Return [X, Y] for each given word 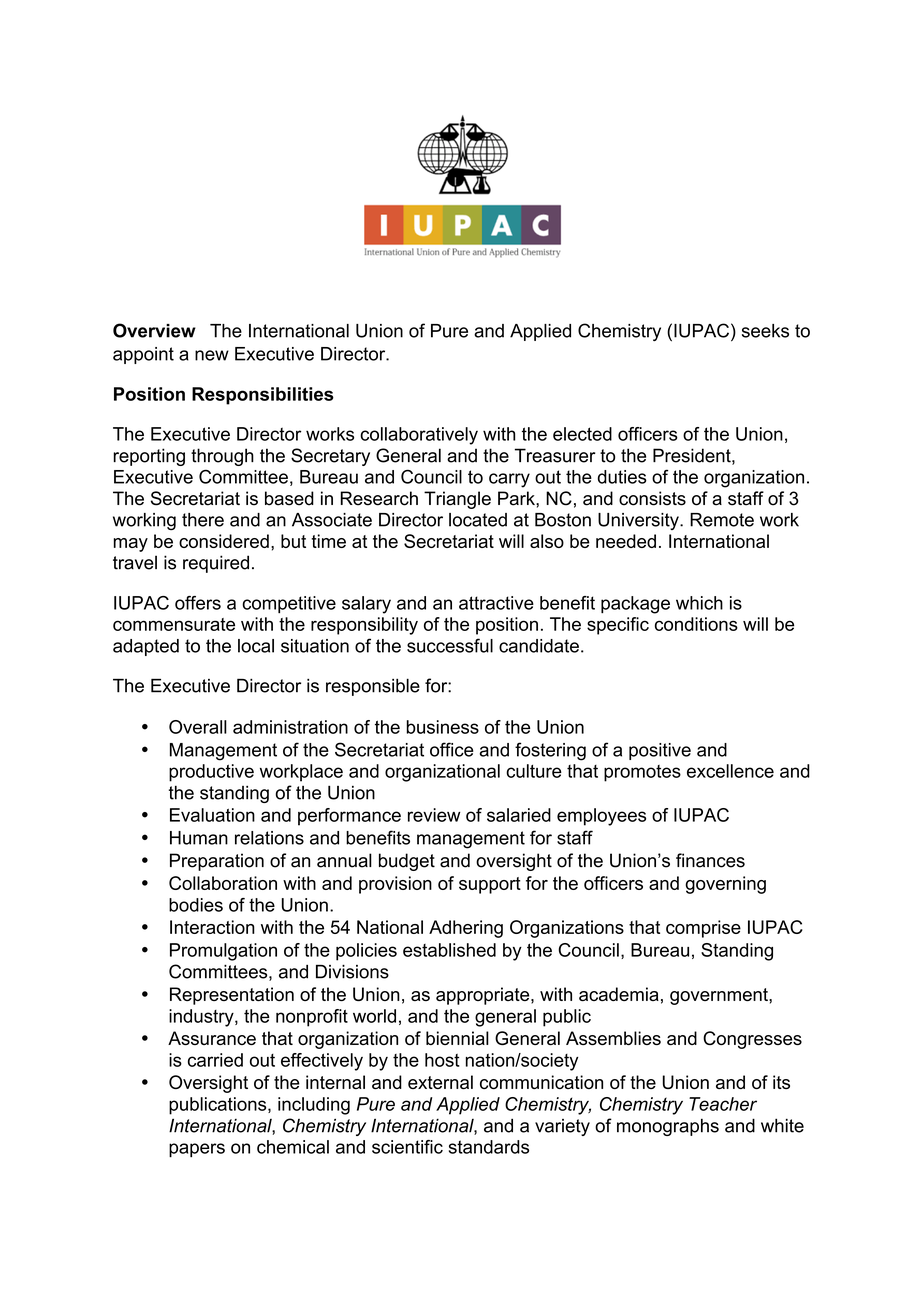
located [478, 520]
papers [197, 1150]
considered [224, 541]
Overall [198, 727]
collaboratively [419, 436]
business [442, 727]
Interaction [212, 927]
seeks [765, 331]
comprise [703, 929]
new [212, 355]
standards [489, 1147]
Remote [722, 520]
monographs [668, 1127]
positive [660, 751]
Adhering [466, 929]
